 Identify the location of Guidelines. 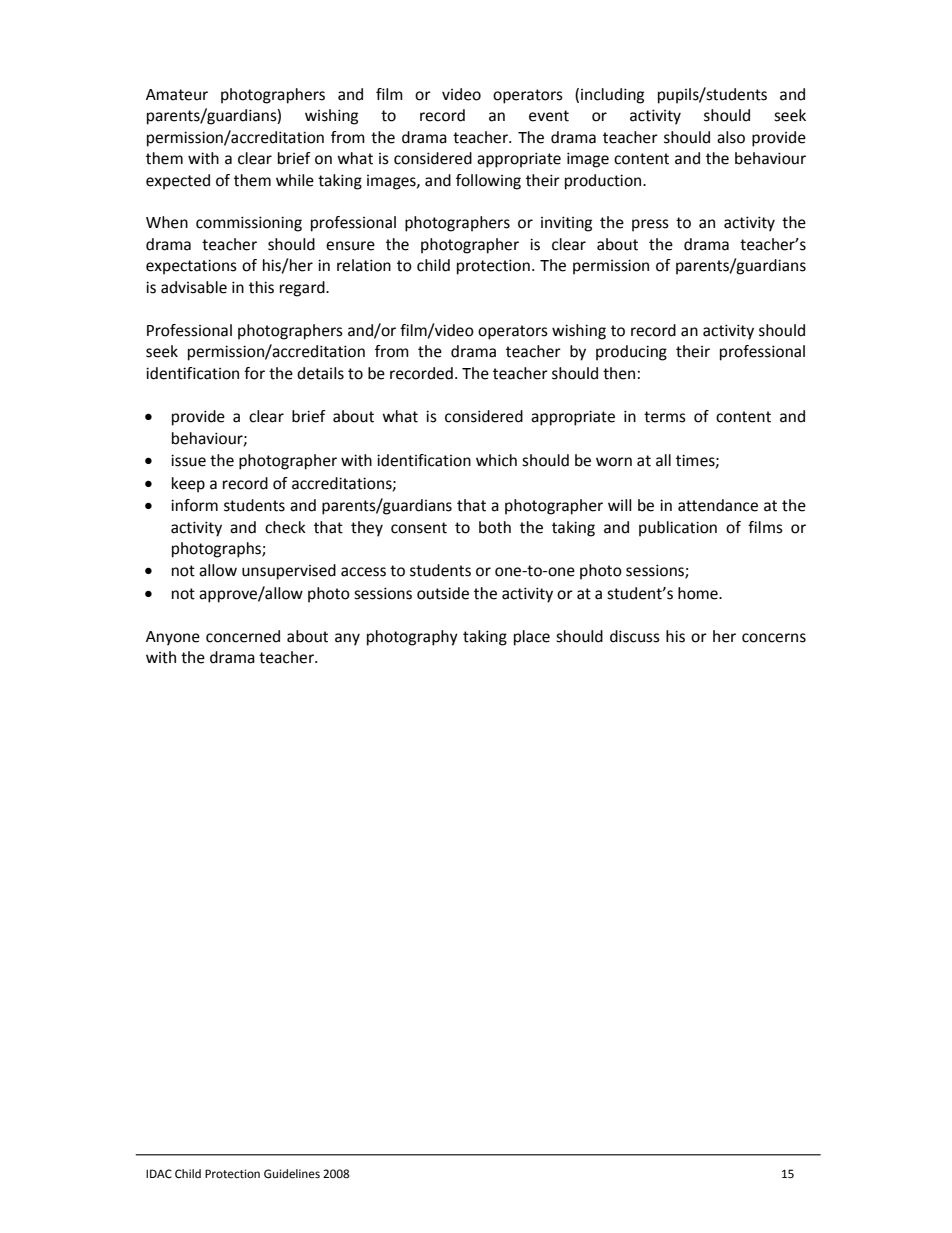
(292, 1174).
